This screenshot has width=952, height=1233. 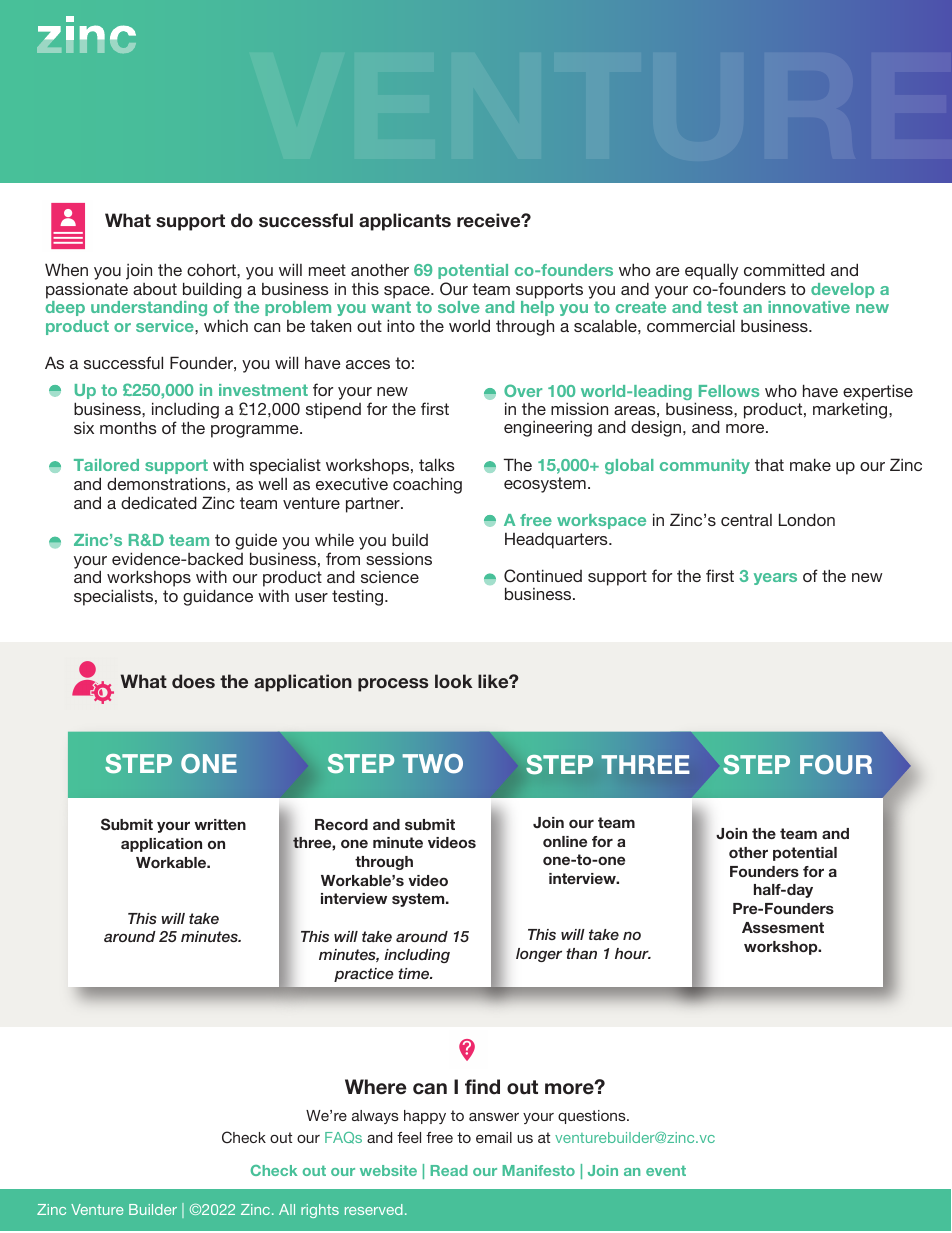 I want to click on Read, so click(x=449, y=1170).
